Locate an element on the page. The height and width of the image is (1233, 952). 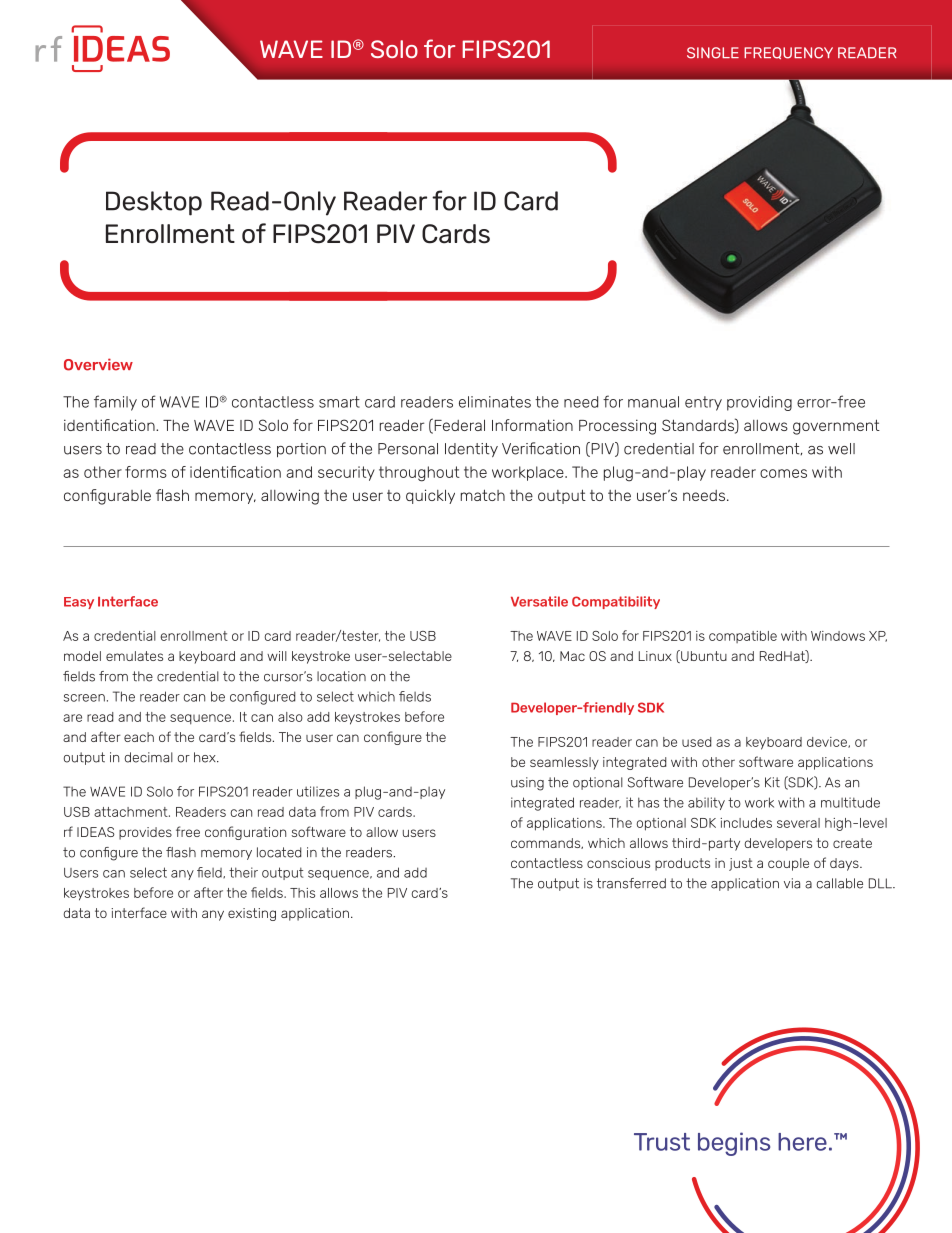
each is located at coordinates (139, 737).
